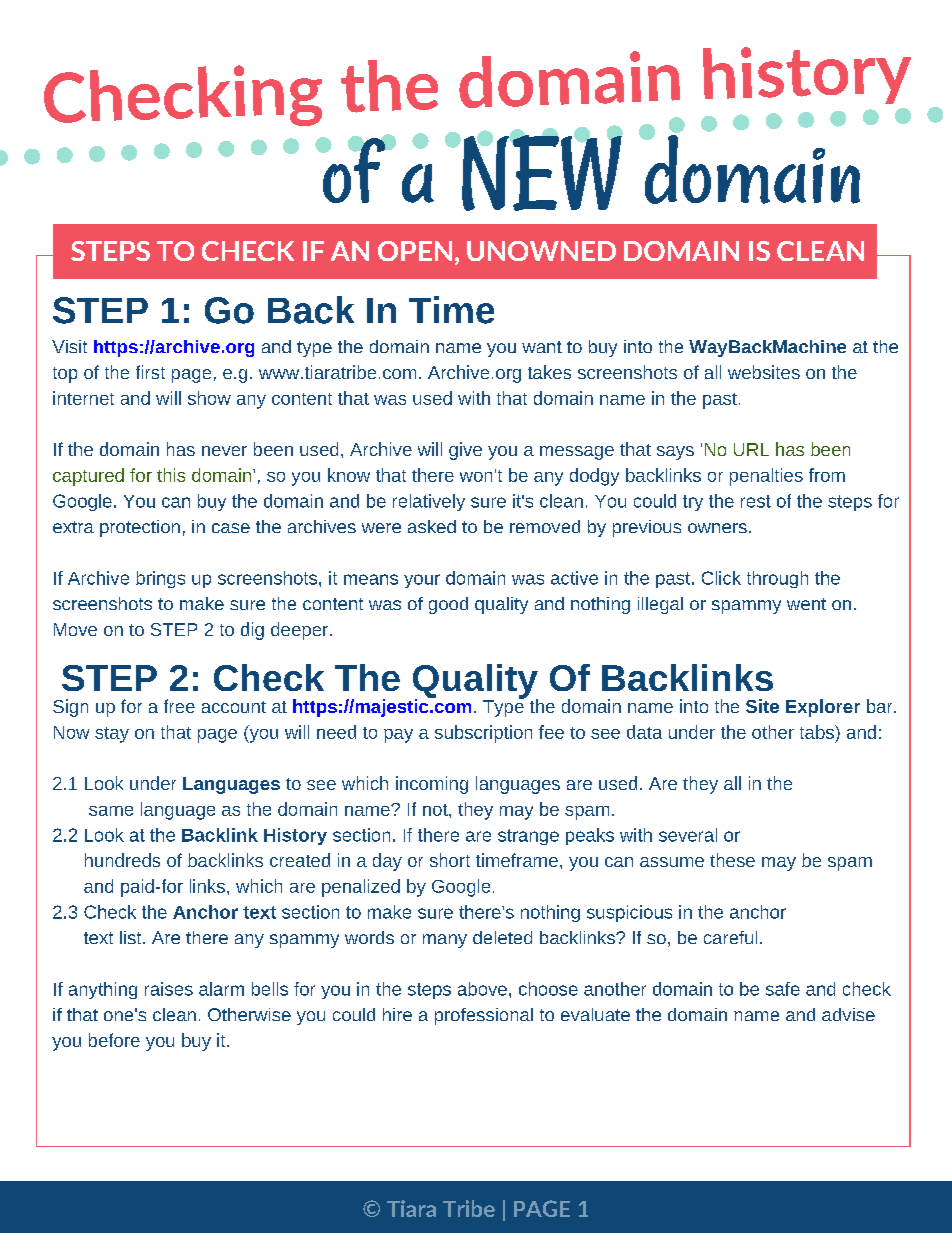 Image resolution: width=952 pixels, height=1233 pixels. Describe the element at coordinates (169, 989) in the document. I see `raises` at that location.
